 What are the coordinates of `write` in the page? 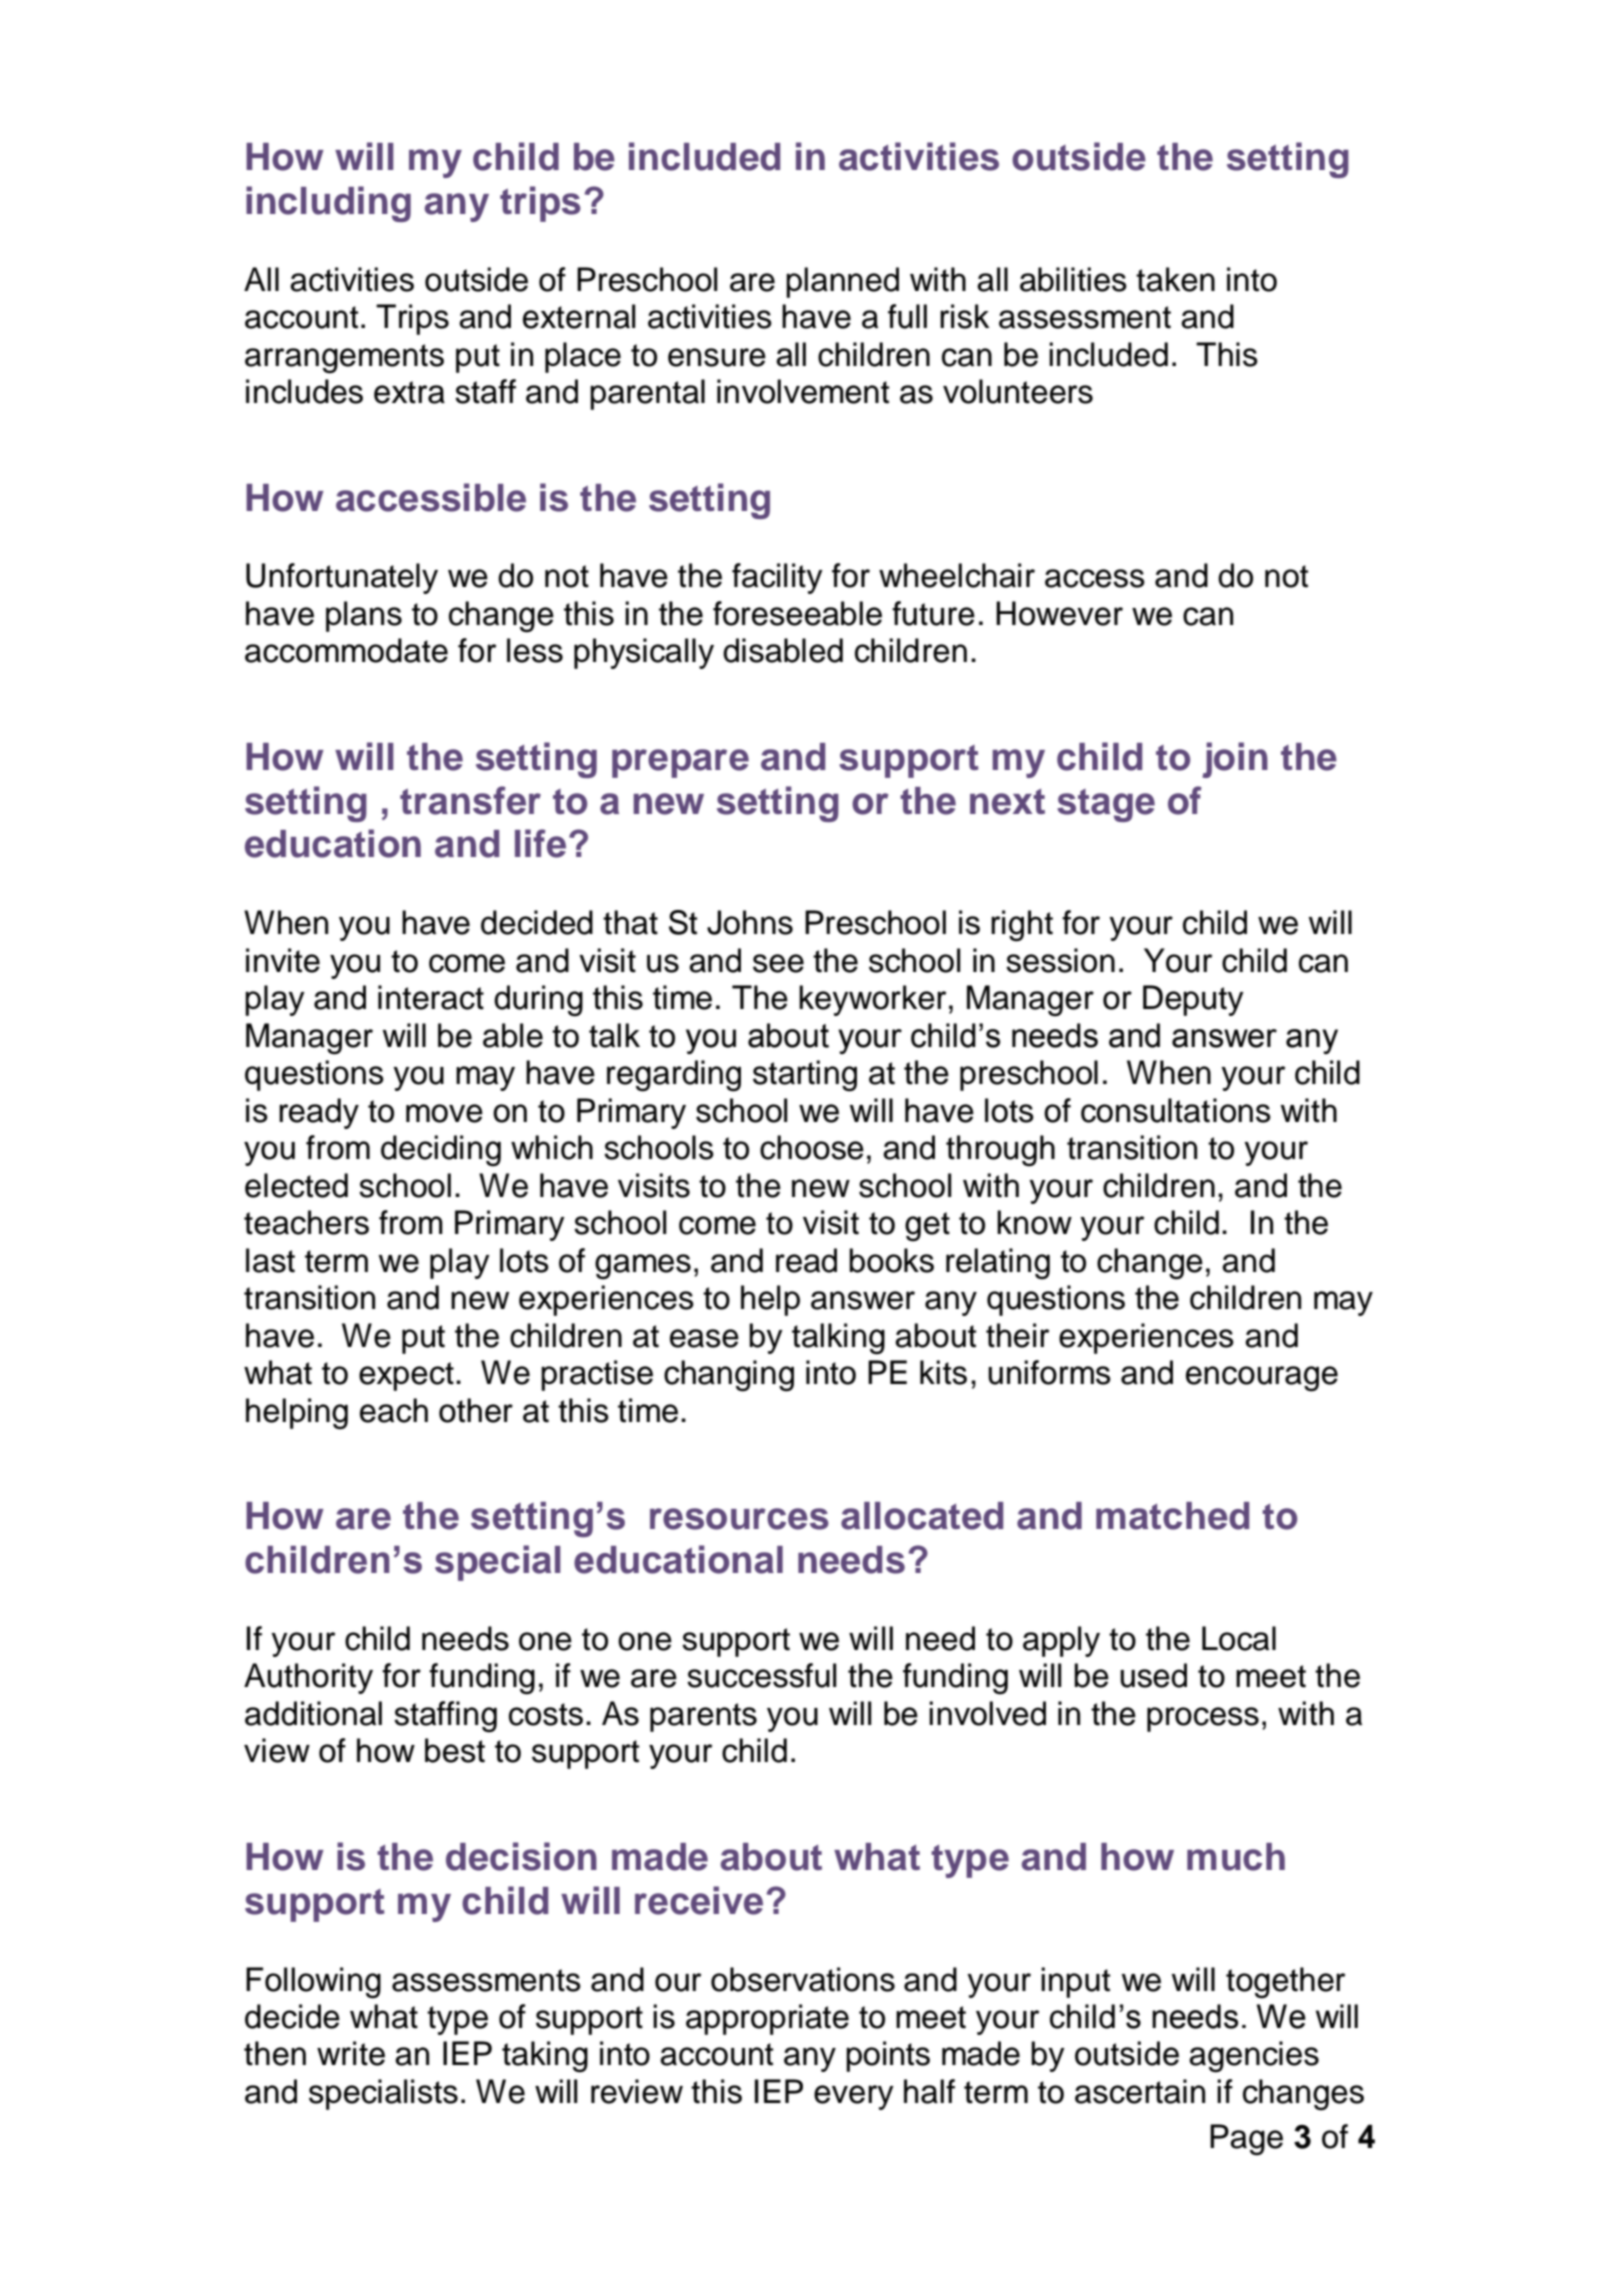 It's located at (351, 2053).
